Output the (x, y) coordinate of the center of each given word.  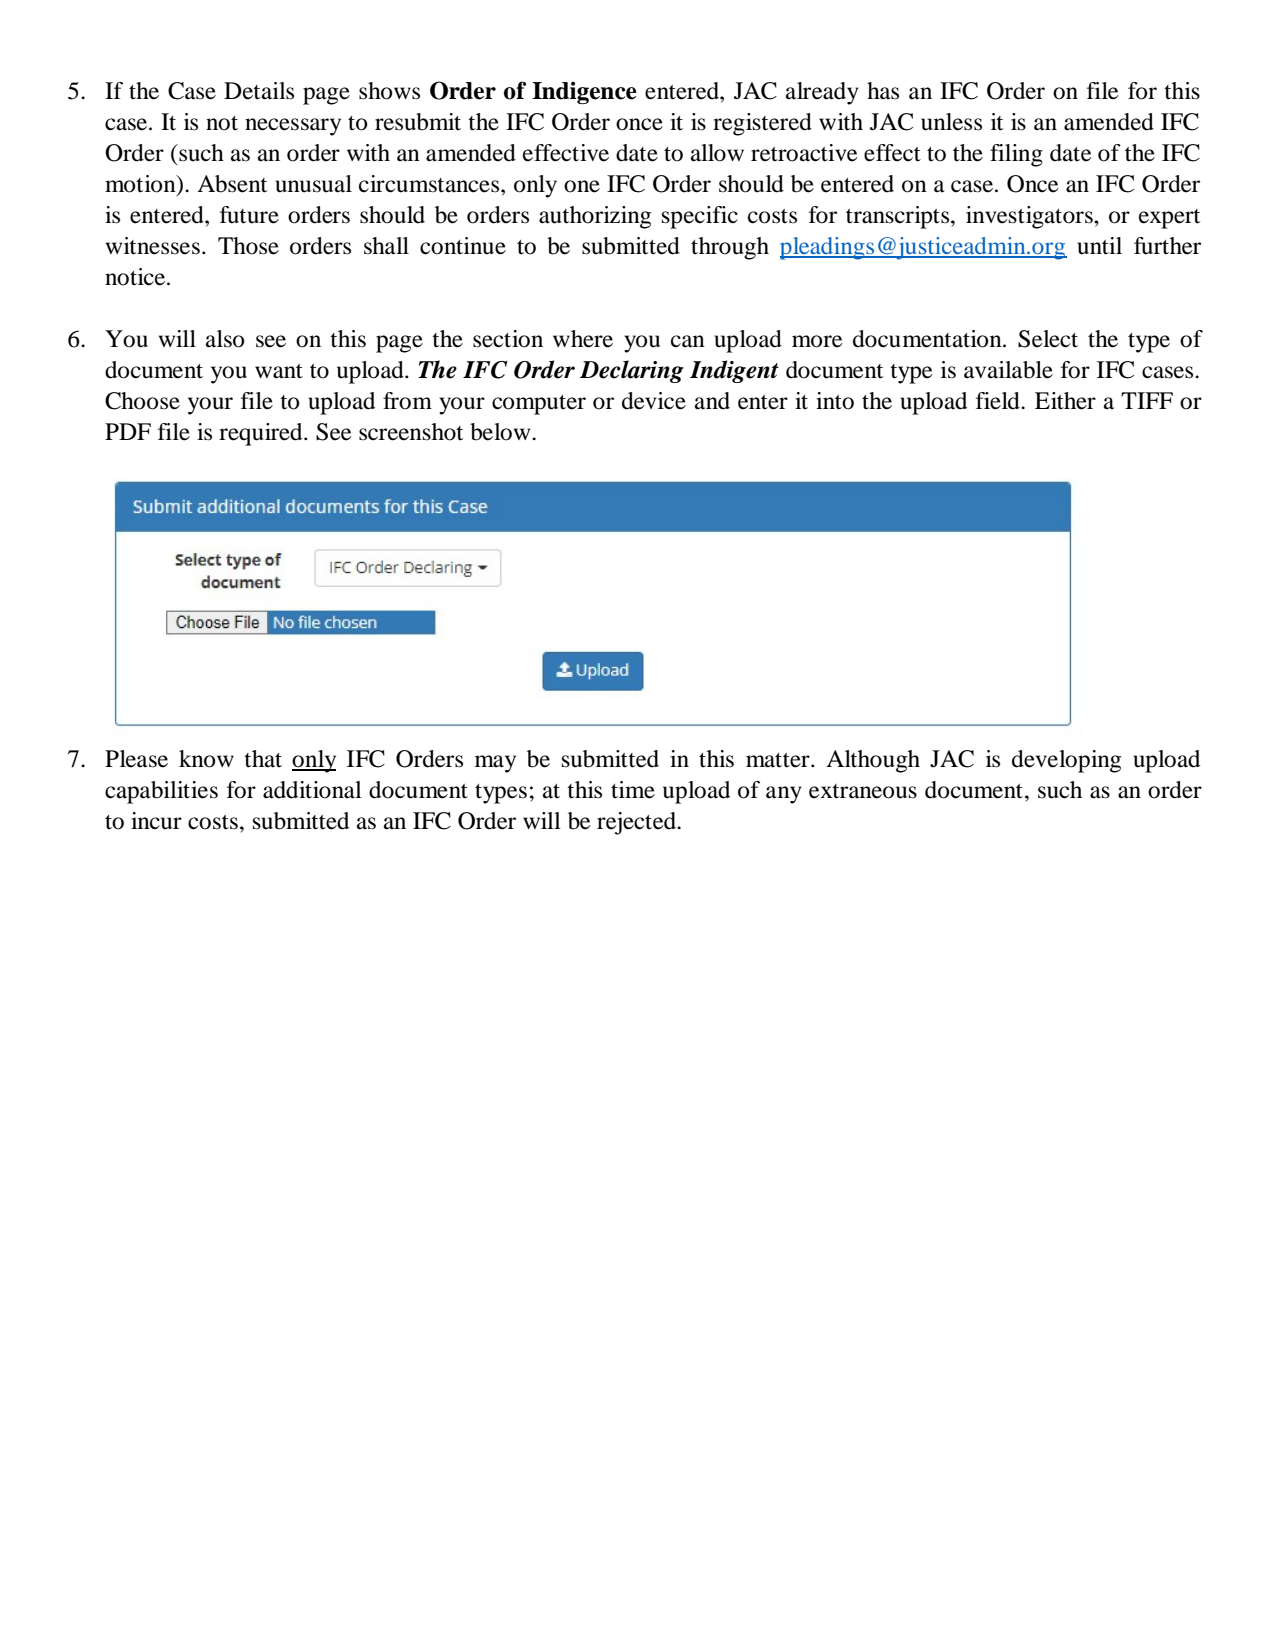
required (262, 434)
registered (762, 124)
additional (312, 790)
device (654, 401)
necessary (293, 127)
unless (951, 122)
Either (1065, 401)
